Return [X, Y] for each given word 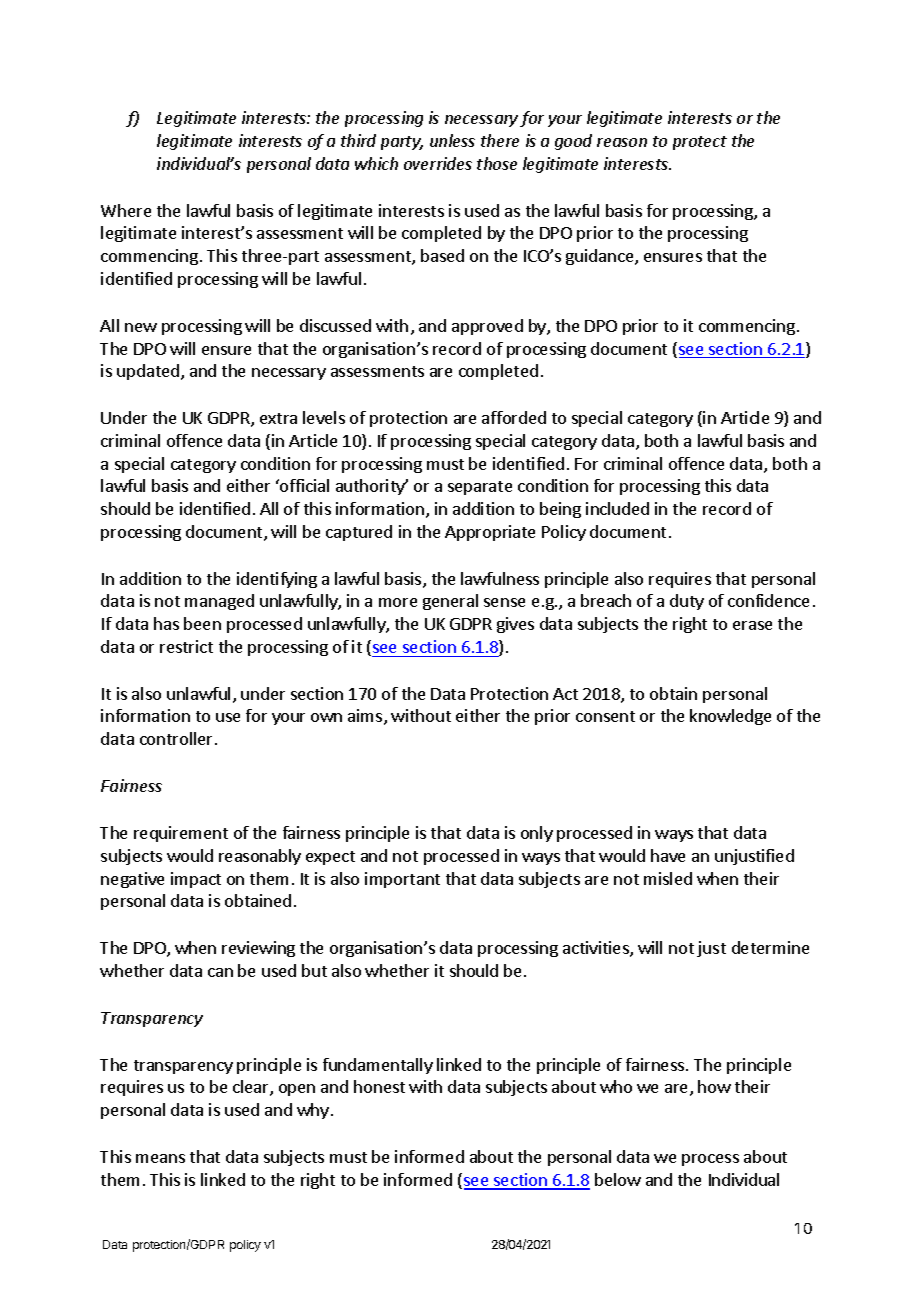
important [402, 880]
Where [126, 210]
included [617, 508]
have [668, 855]
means [160, 1158]
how [714, 1086]
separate [480, 488]
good [573, 142]
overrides [438, 163]
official [303, 485]
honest [379, 1086]
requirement [181, 834]
